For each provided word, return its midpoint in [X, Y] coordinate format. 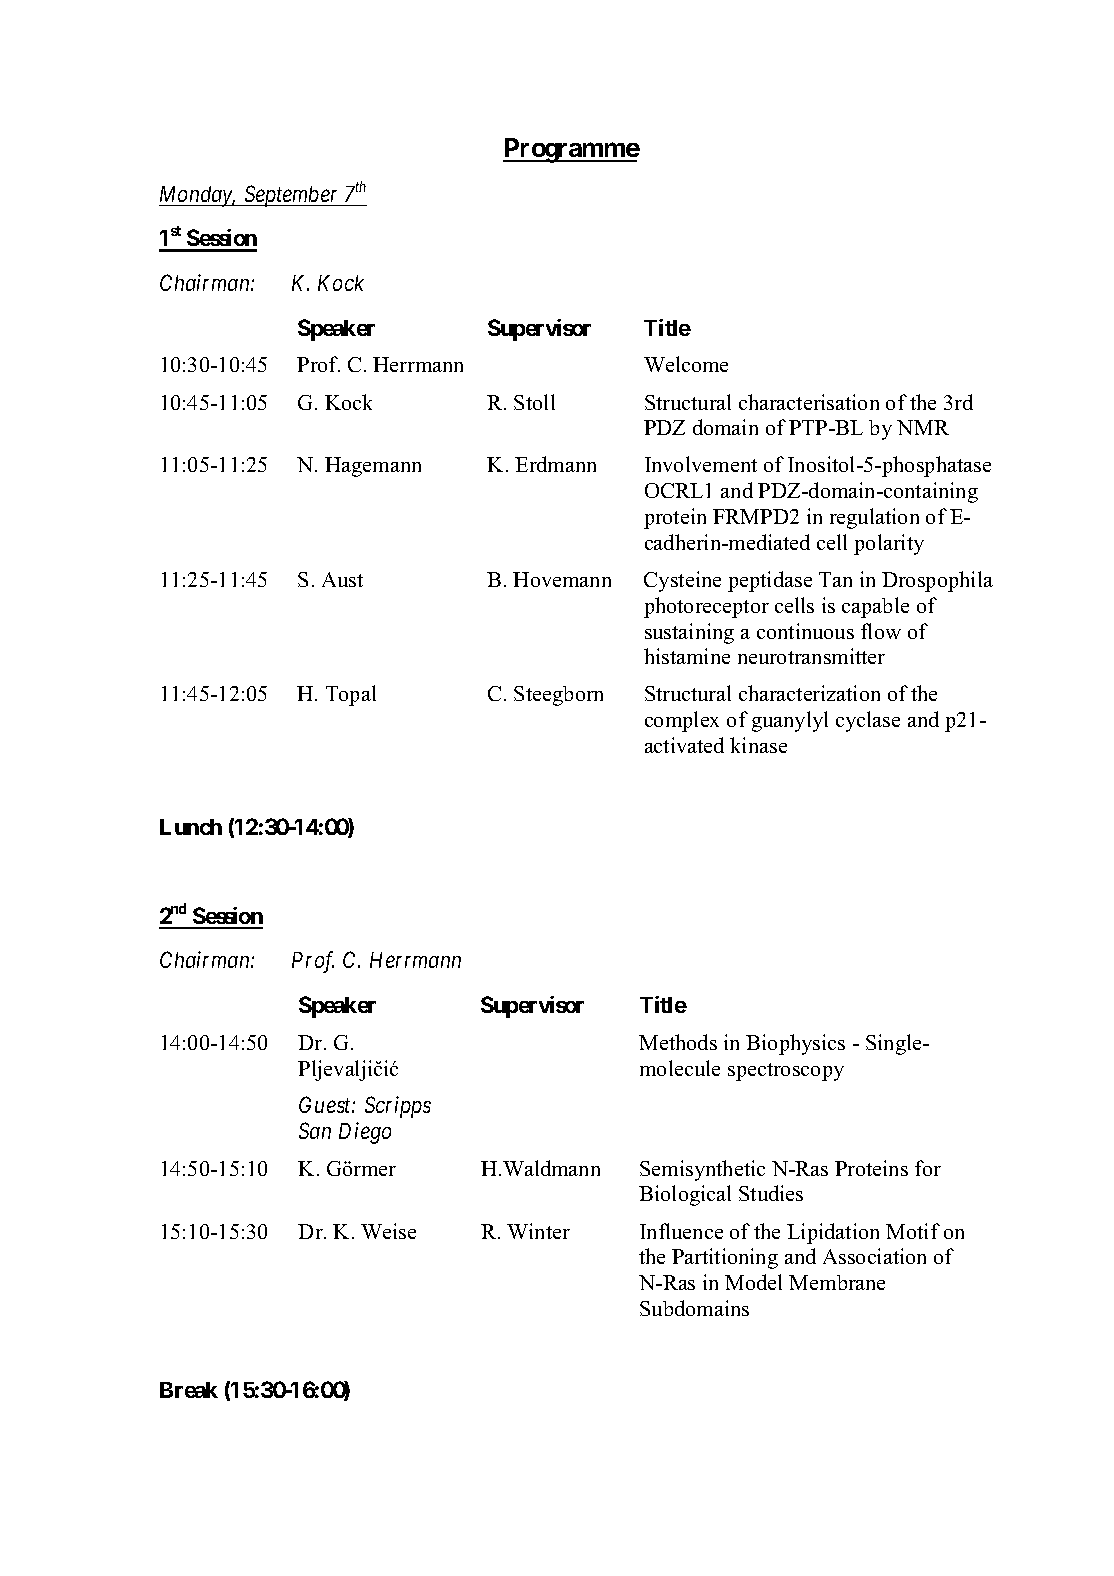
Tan [835, 579]
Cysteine [682, 581]
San [315, 1130]
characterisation [809, 402]
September [292, 196]
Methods [678, 1042]
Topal [351, 695]
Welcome [686, 364]
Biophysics [795, 1044]
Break [189, 1390]
